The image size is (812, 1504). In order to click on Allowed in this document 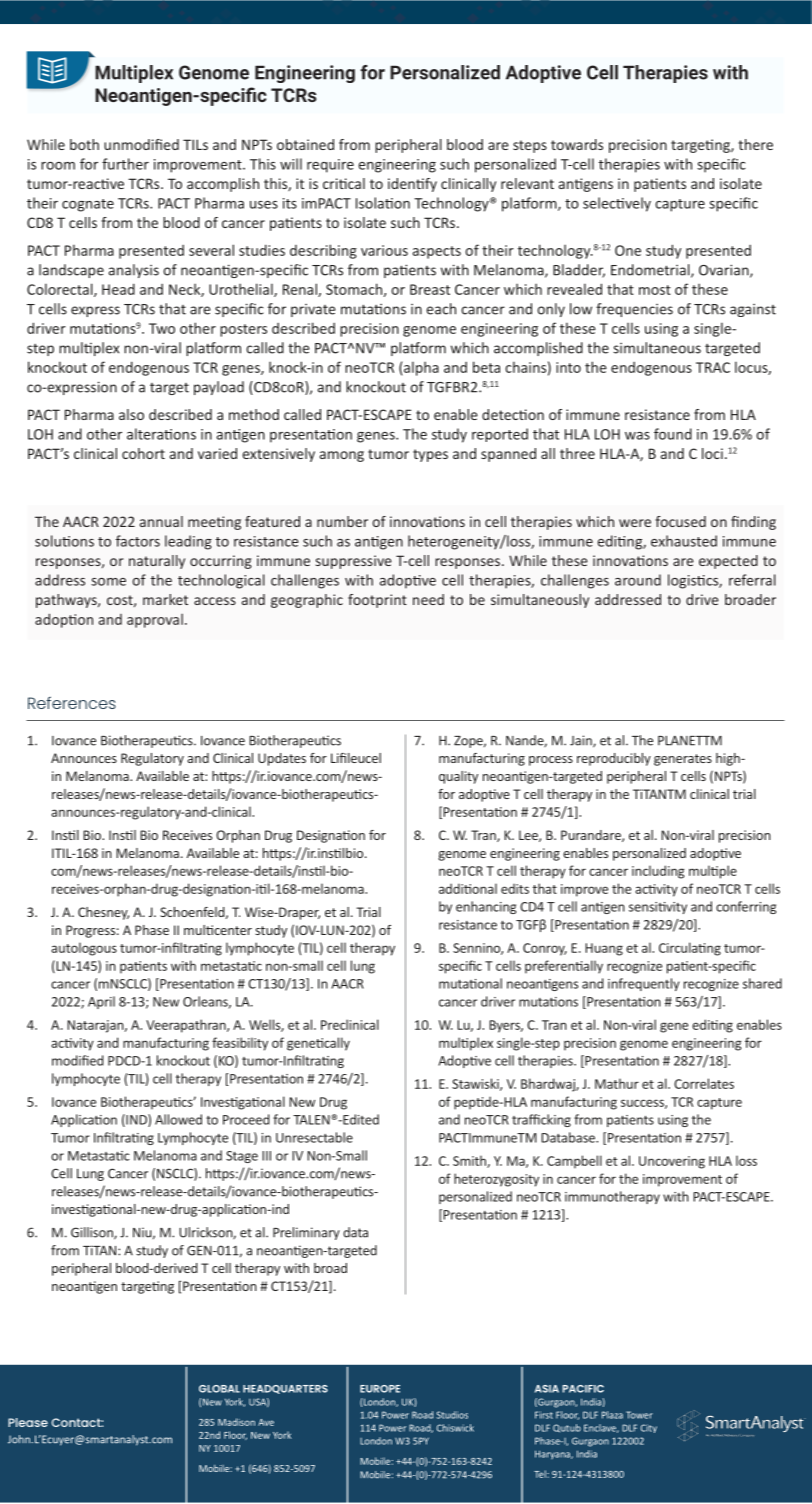, I will do `click(178, 1119)`.
